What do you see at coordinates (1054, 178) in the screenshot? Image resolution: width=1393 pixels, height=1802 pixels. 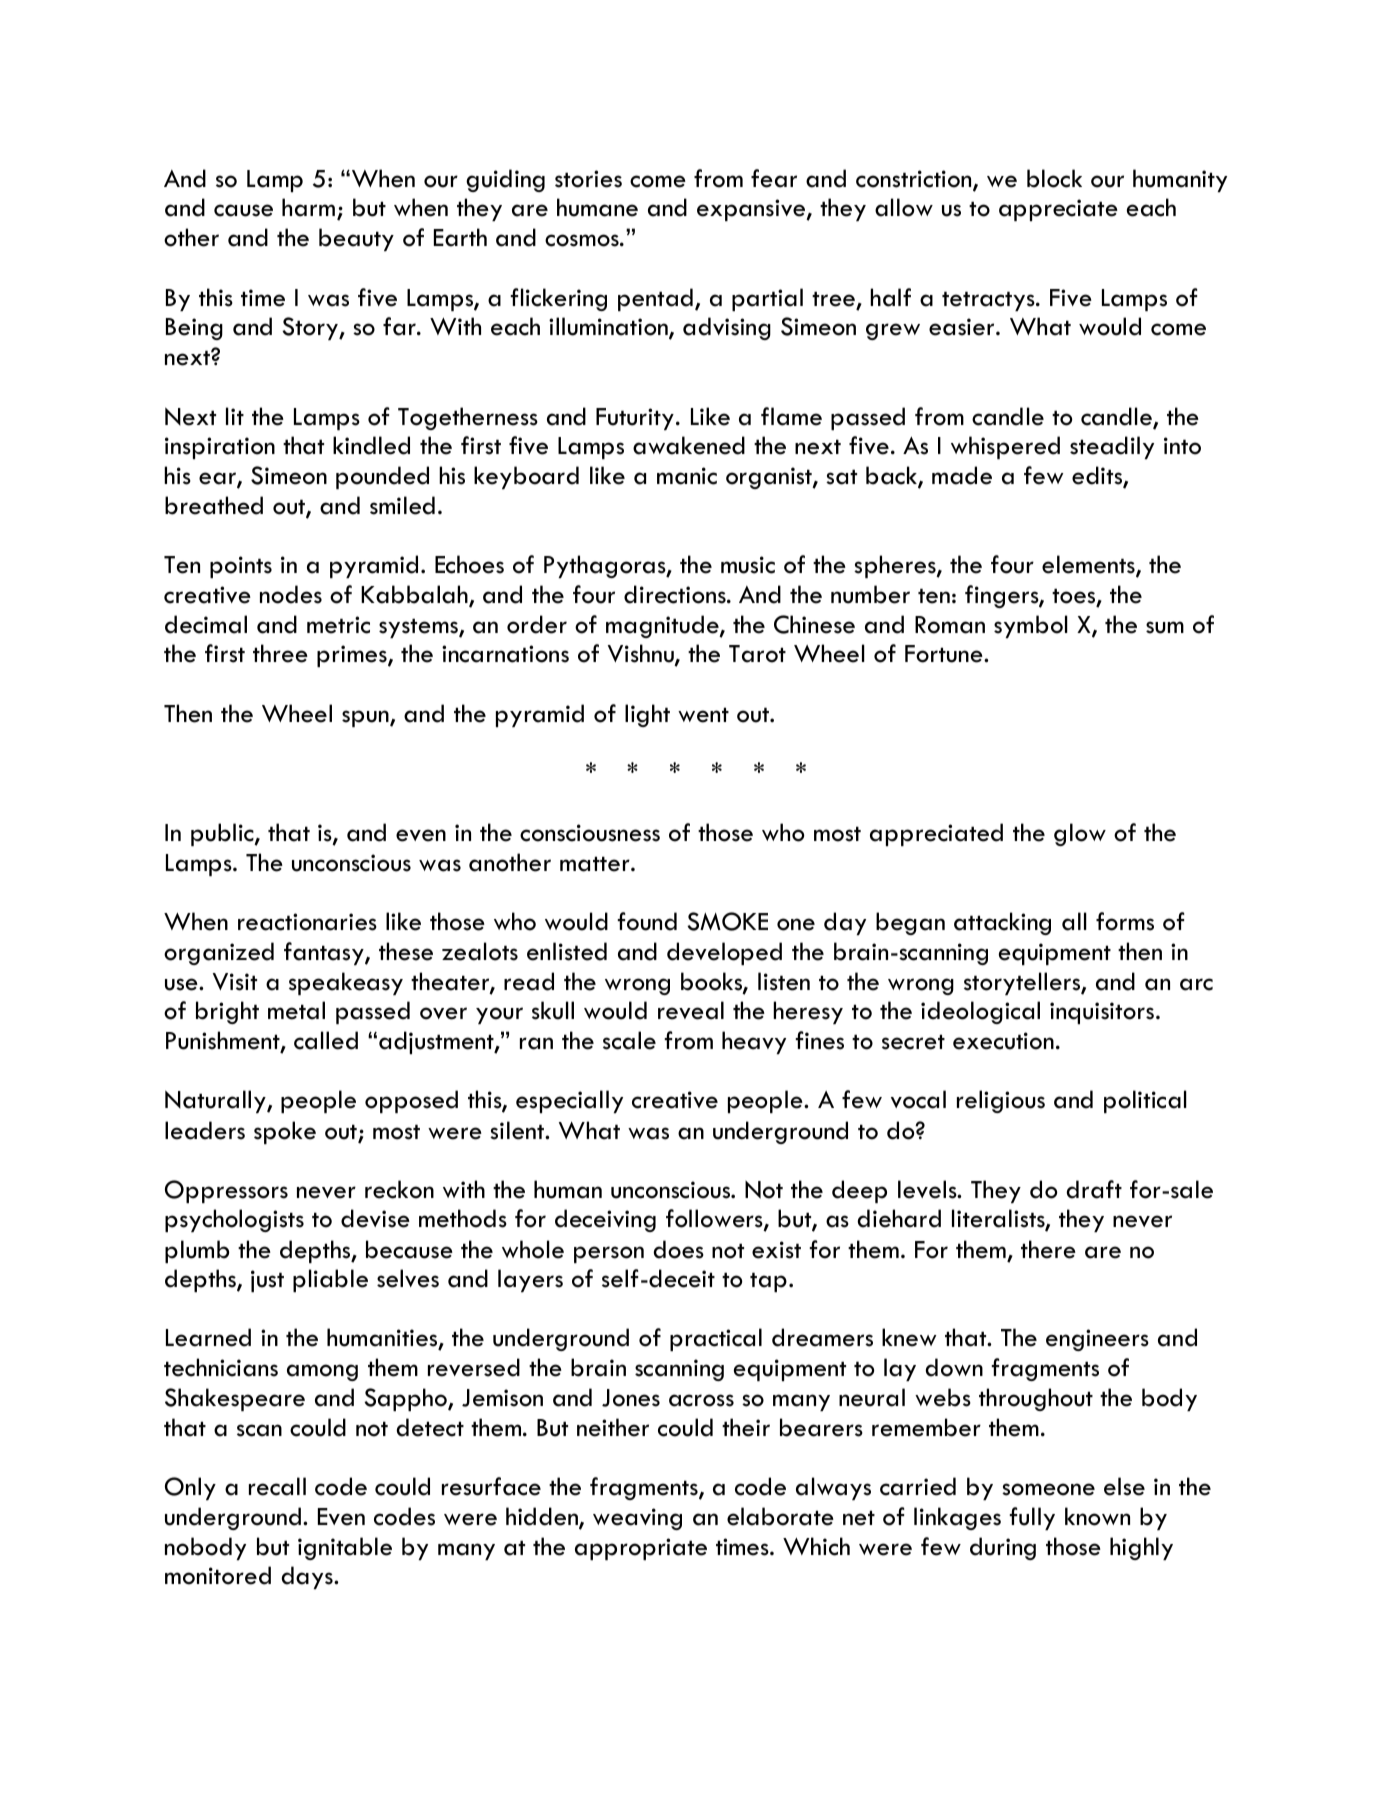 I see `block` at bounding box center [1054, 178].
